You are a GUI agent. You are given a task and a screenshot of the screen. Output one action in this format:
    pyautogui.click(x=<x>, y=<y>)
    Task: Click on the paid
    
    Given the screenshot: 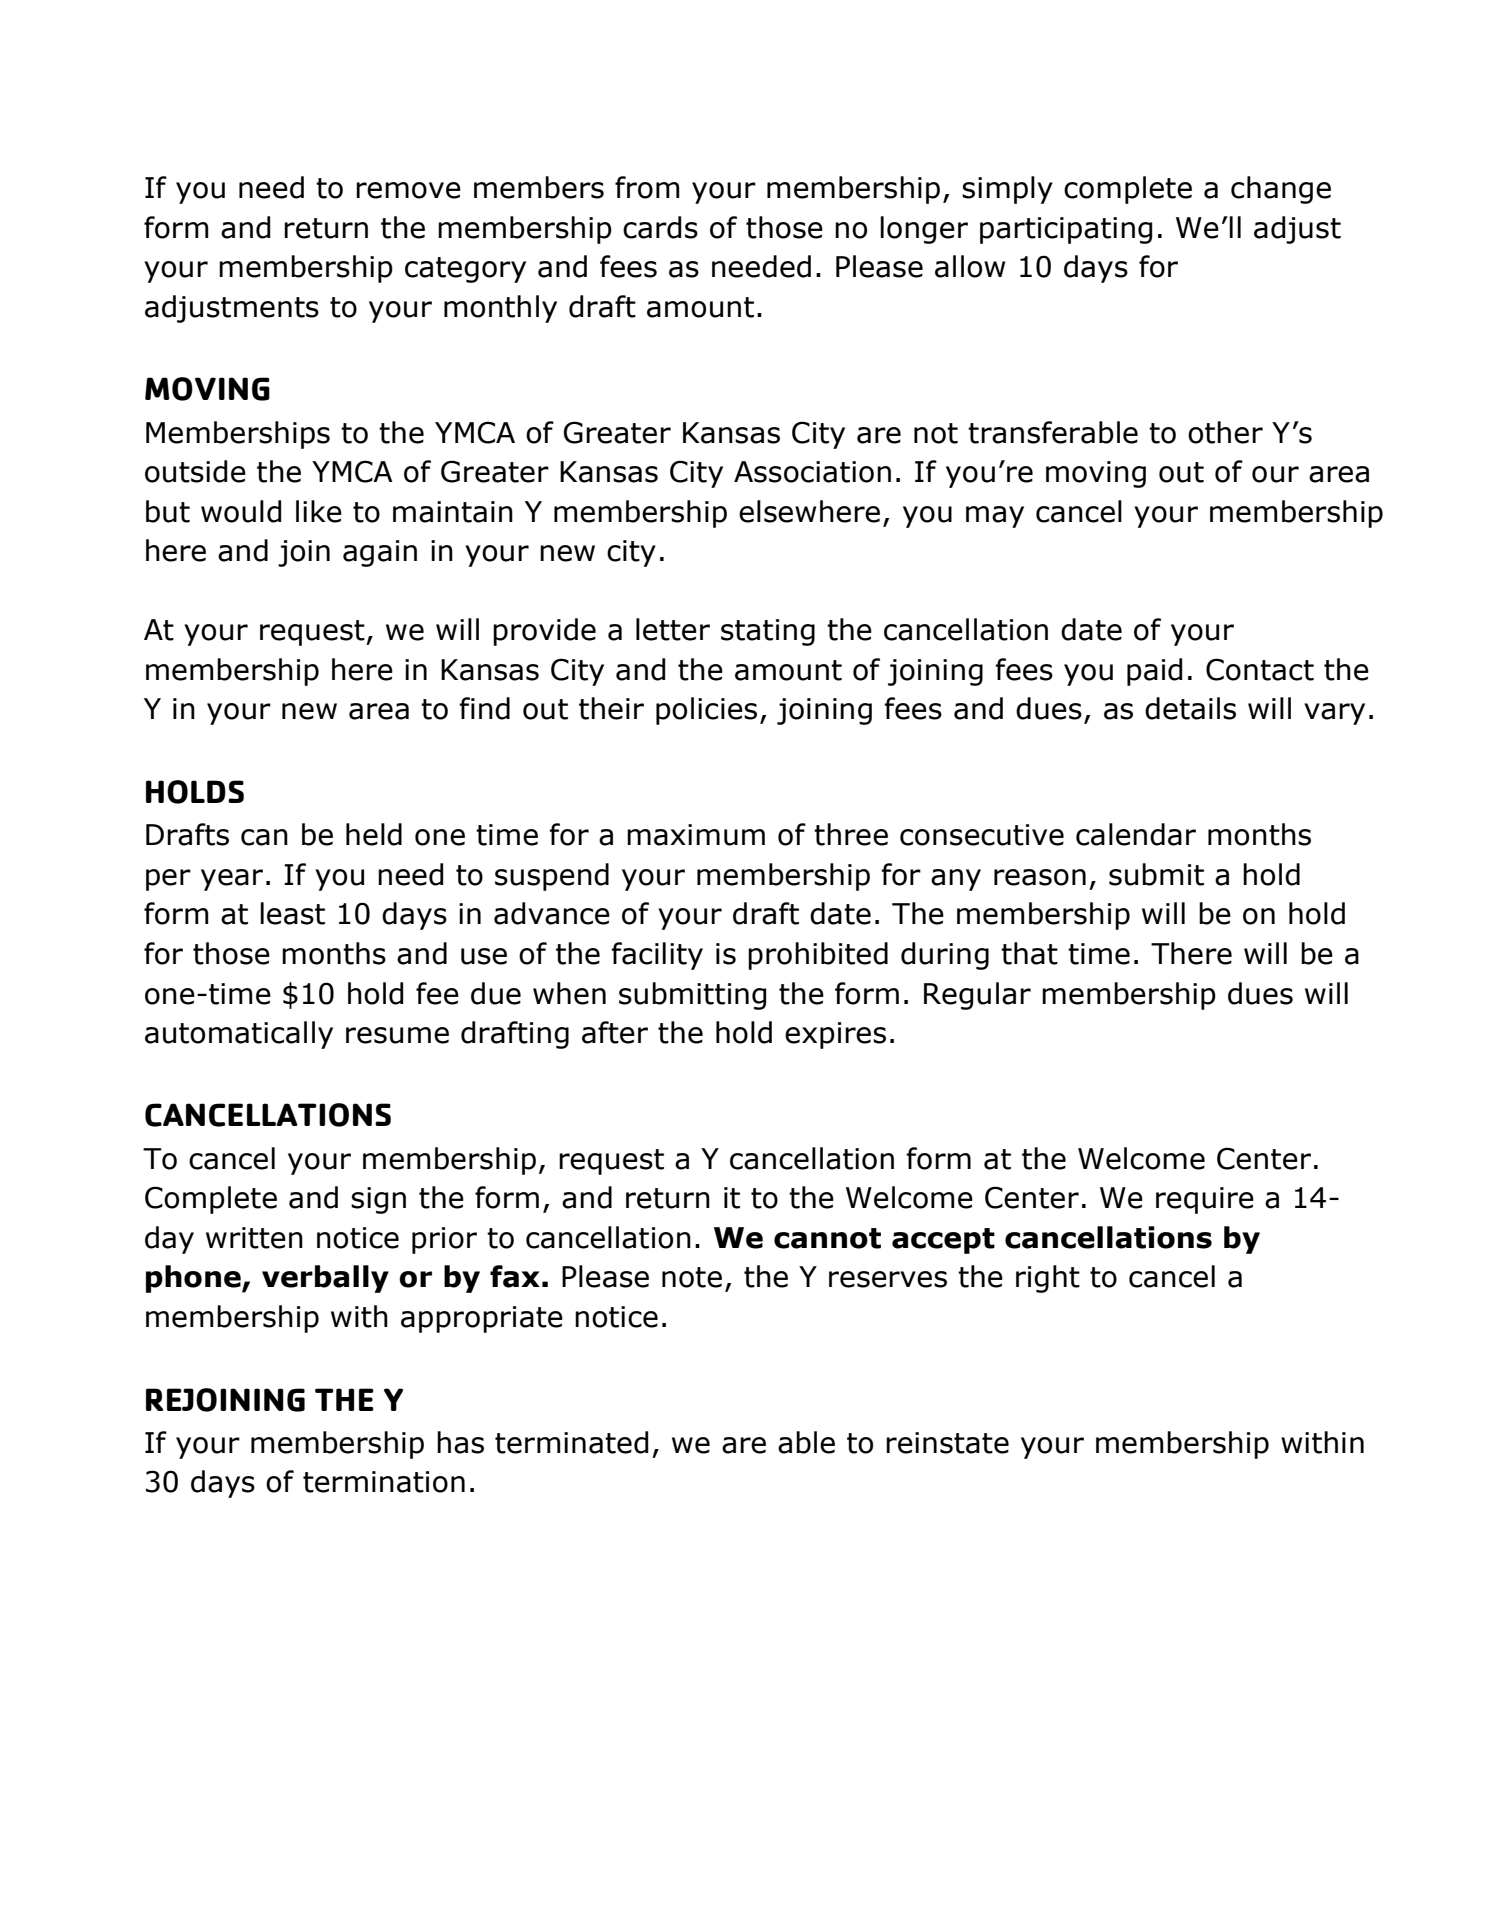 What is the action you would take?
    pyautogui.click(x=1154, y=672)
